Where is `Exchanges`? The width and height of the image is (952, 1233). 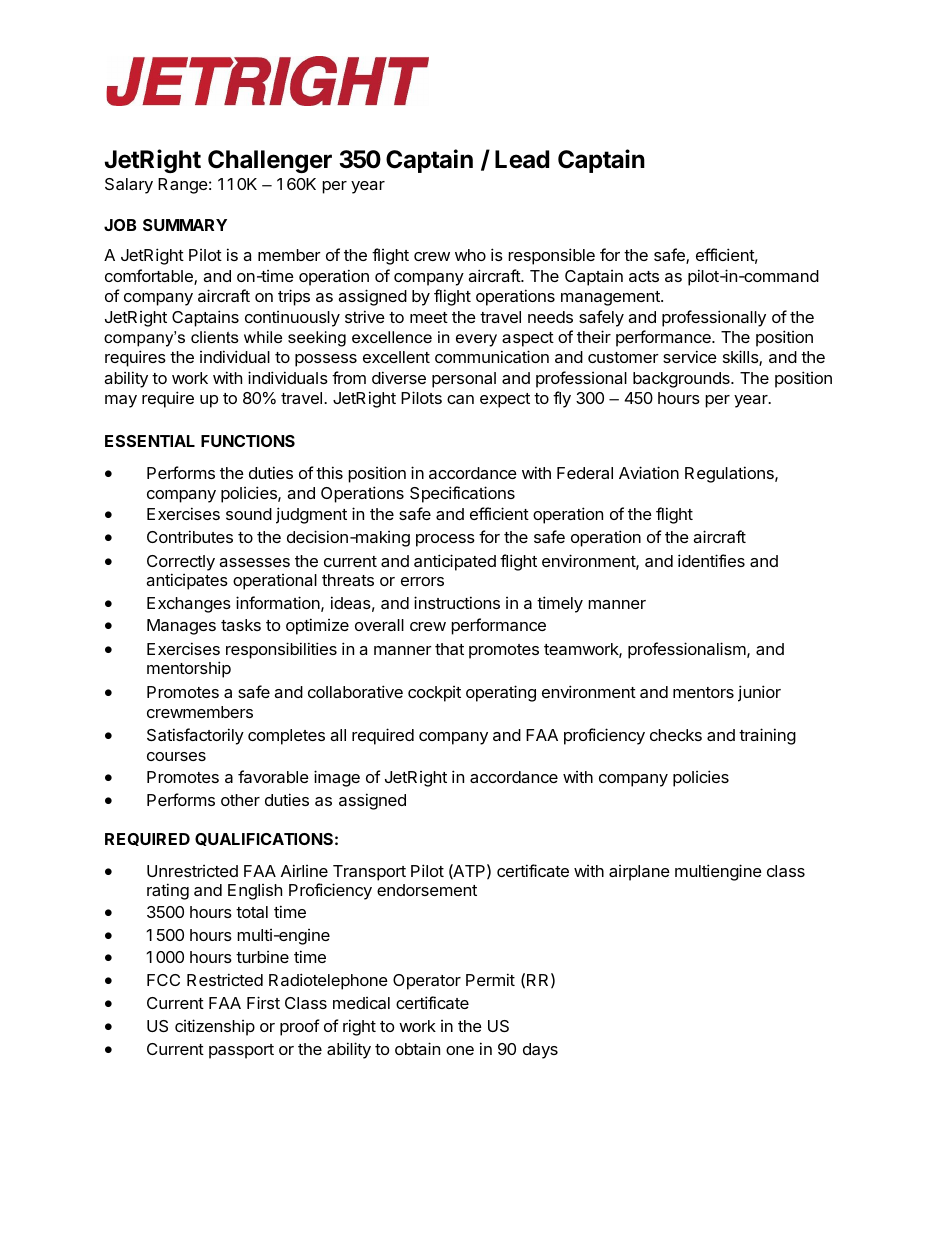 Exchanges is located at coordinates (189, 605).
